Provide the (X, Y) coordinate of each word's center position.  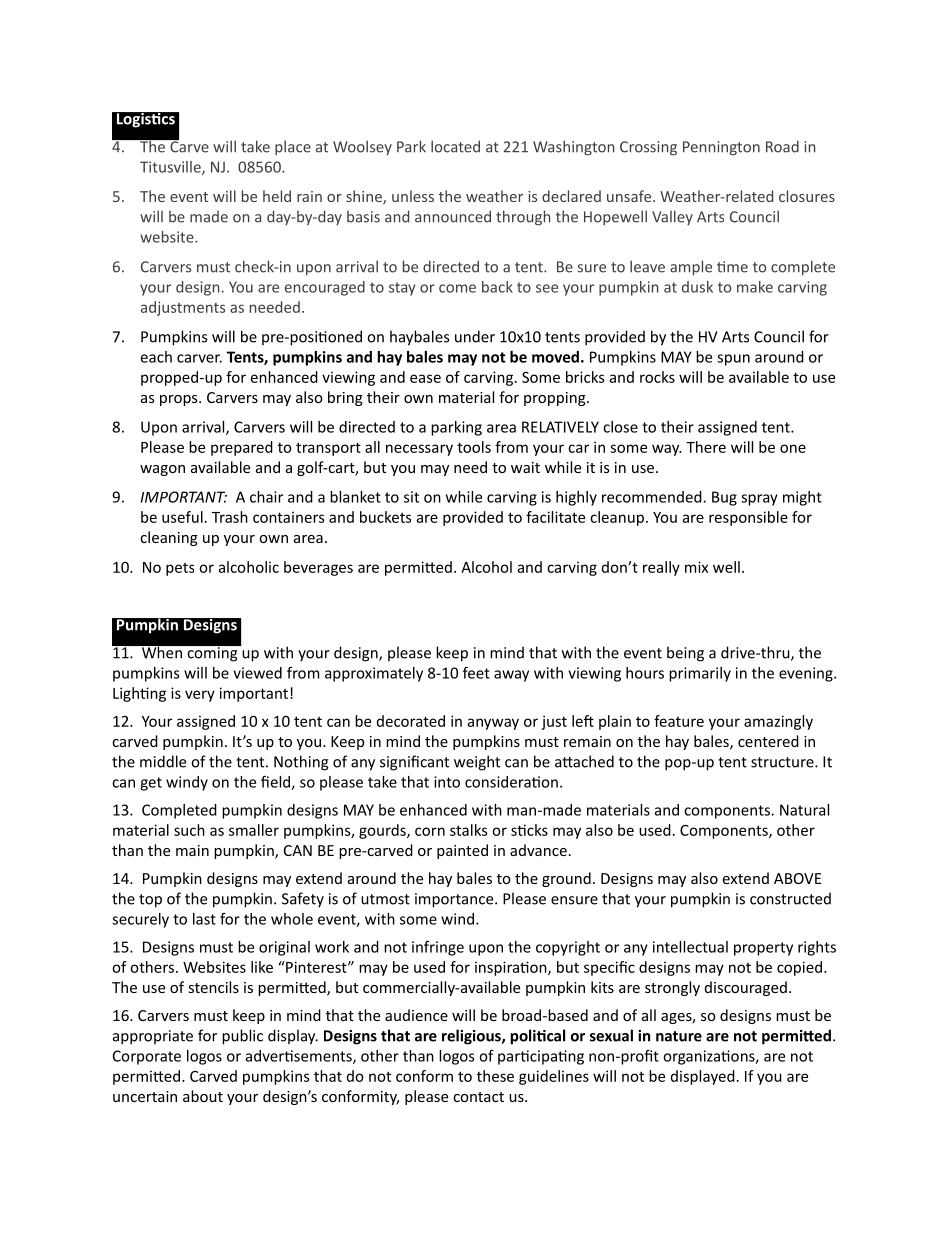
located (455, 146)
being (685, 654)
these (495, 1076)
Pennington (721, 148)
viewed (257, 673)
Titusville (171, 168)
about (203, 1096)
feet (476, 673)
